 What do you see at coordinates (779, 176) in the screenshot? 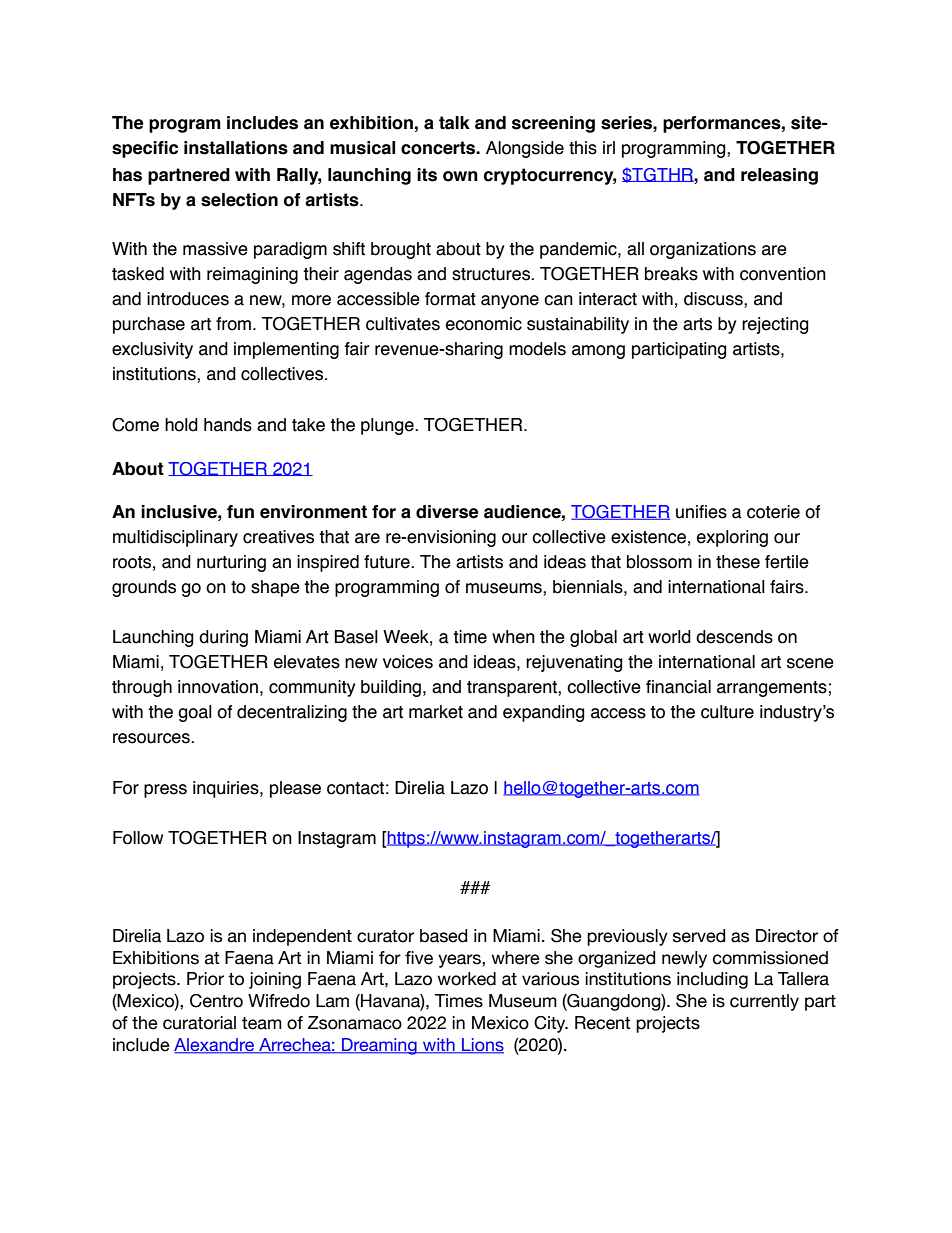
I see `releasing` at bounding box center [779, 176].
